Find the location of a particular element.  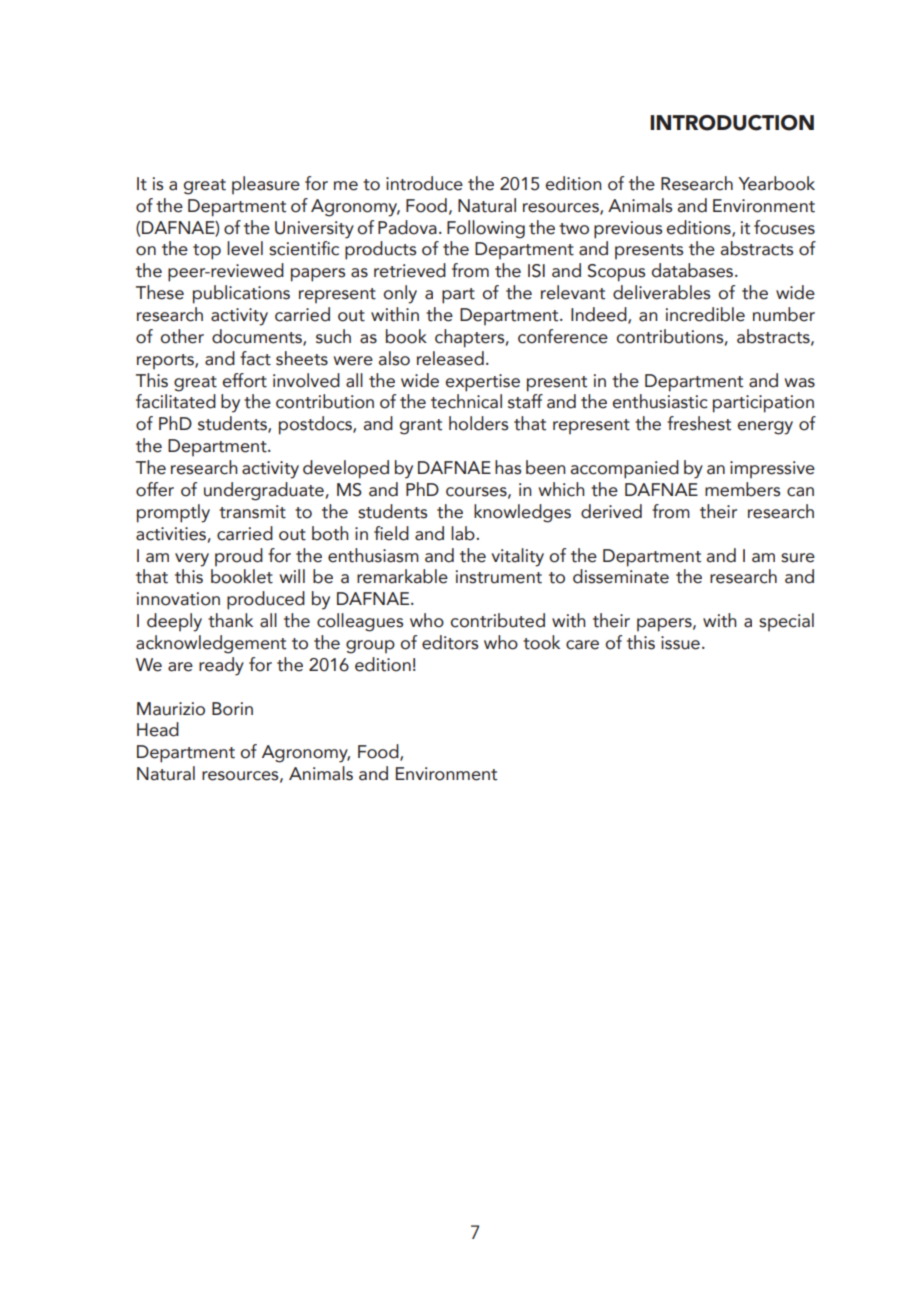

INTRODUCTION is located at coordinates (732, 123).
